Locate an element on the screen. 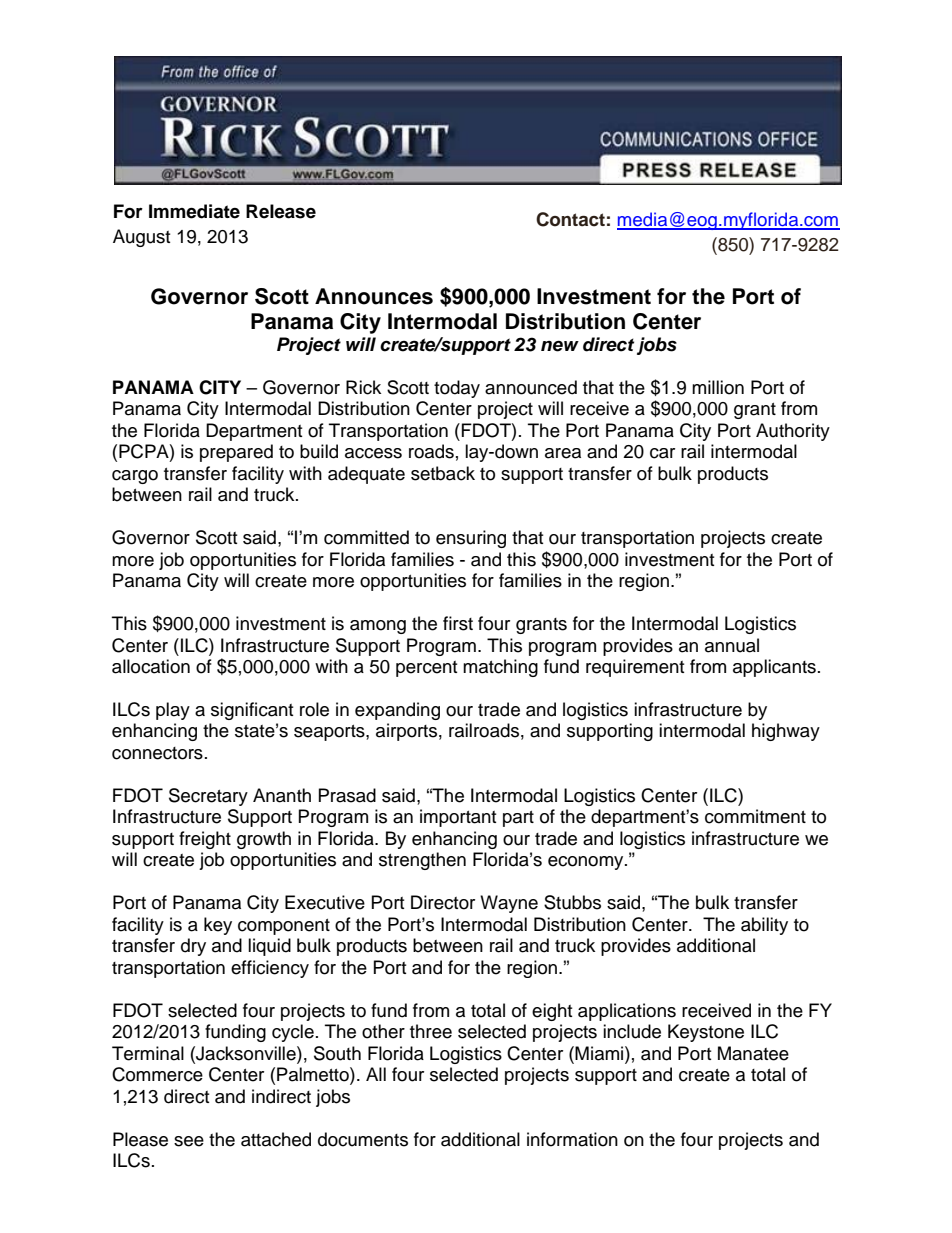  documents is located at coordinates (363, 1139).
